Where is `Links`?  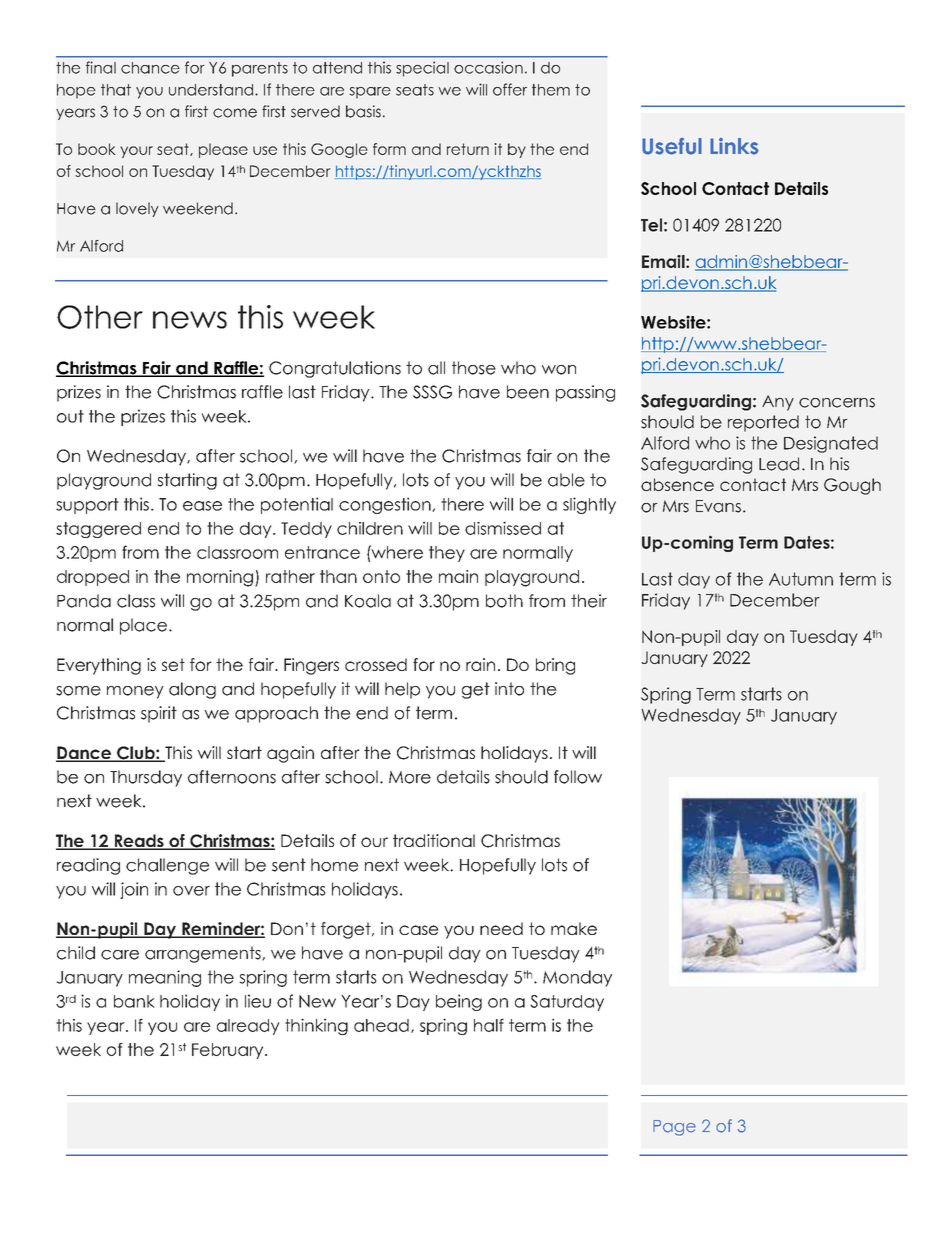
Links is located at coordinates (734, 146).
